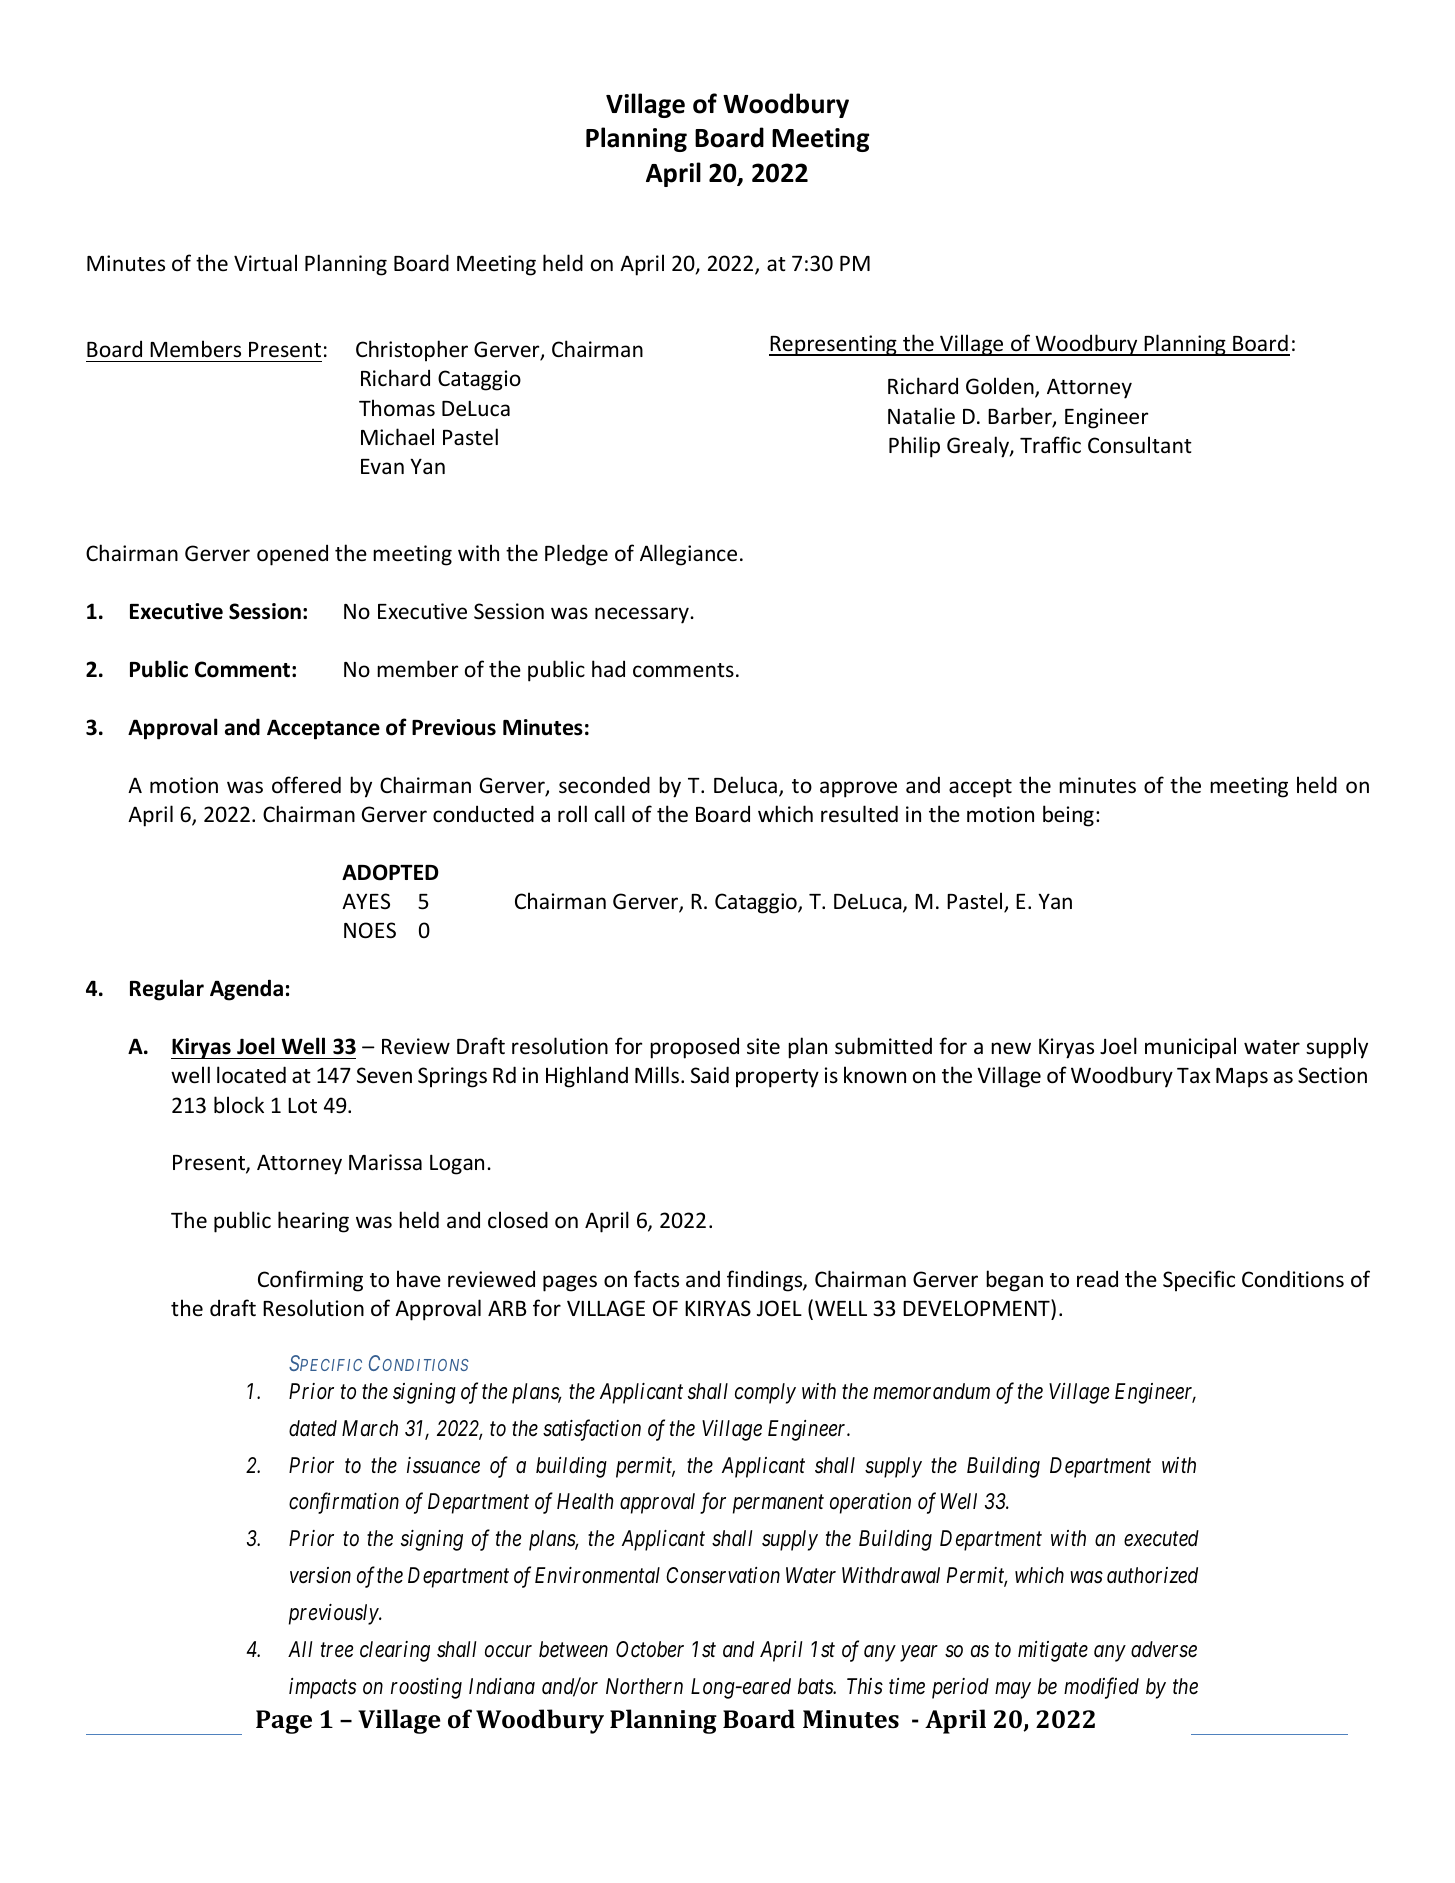  What do you see at coordinates (921, 416) in the image?
I see `Natalie` at bounding box center [921, 416].
